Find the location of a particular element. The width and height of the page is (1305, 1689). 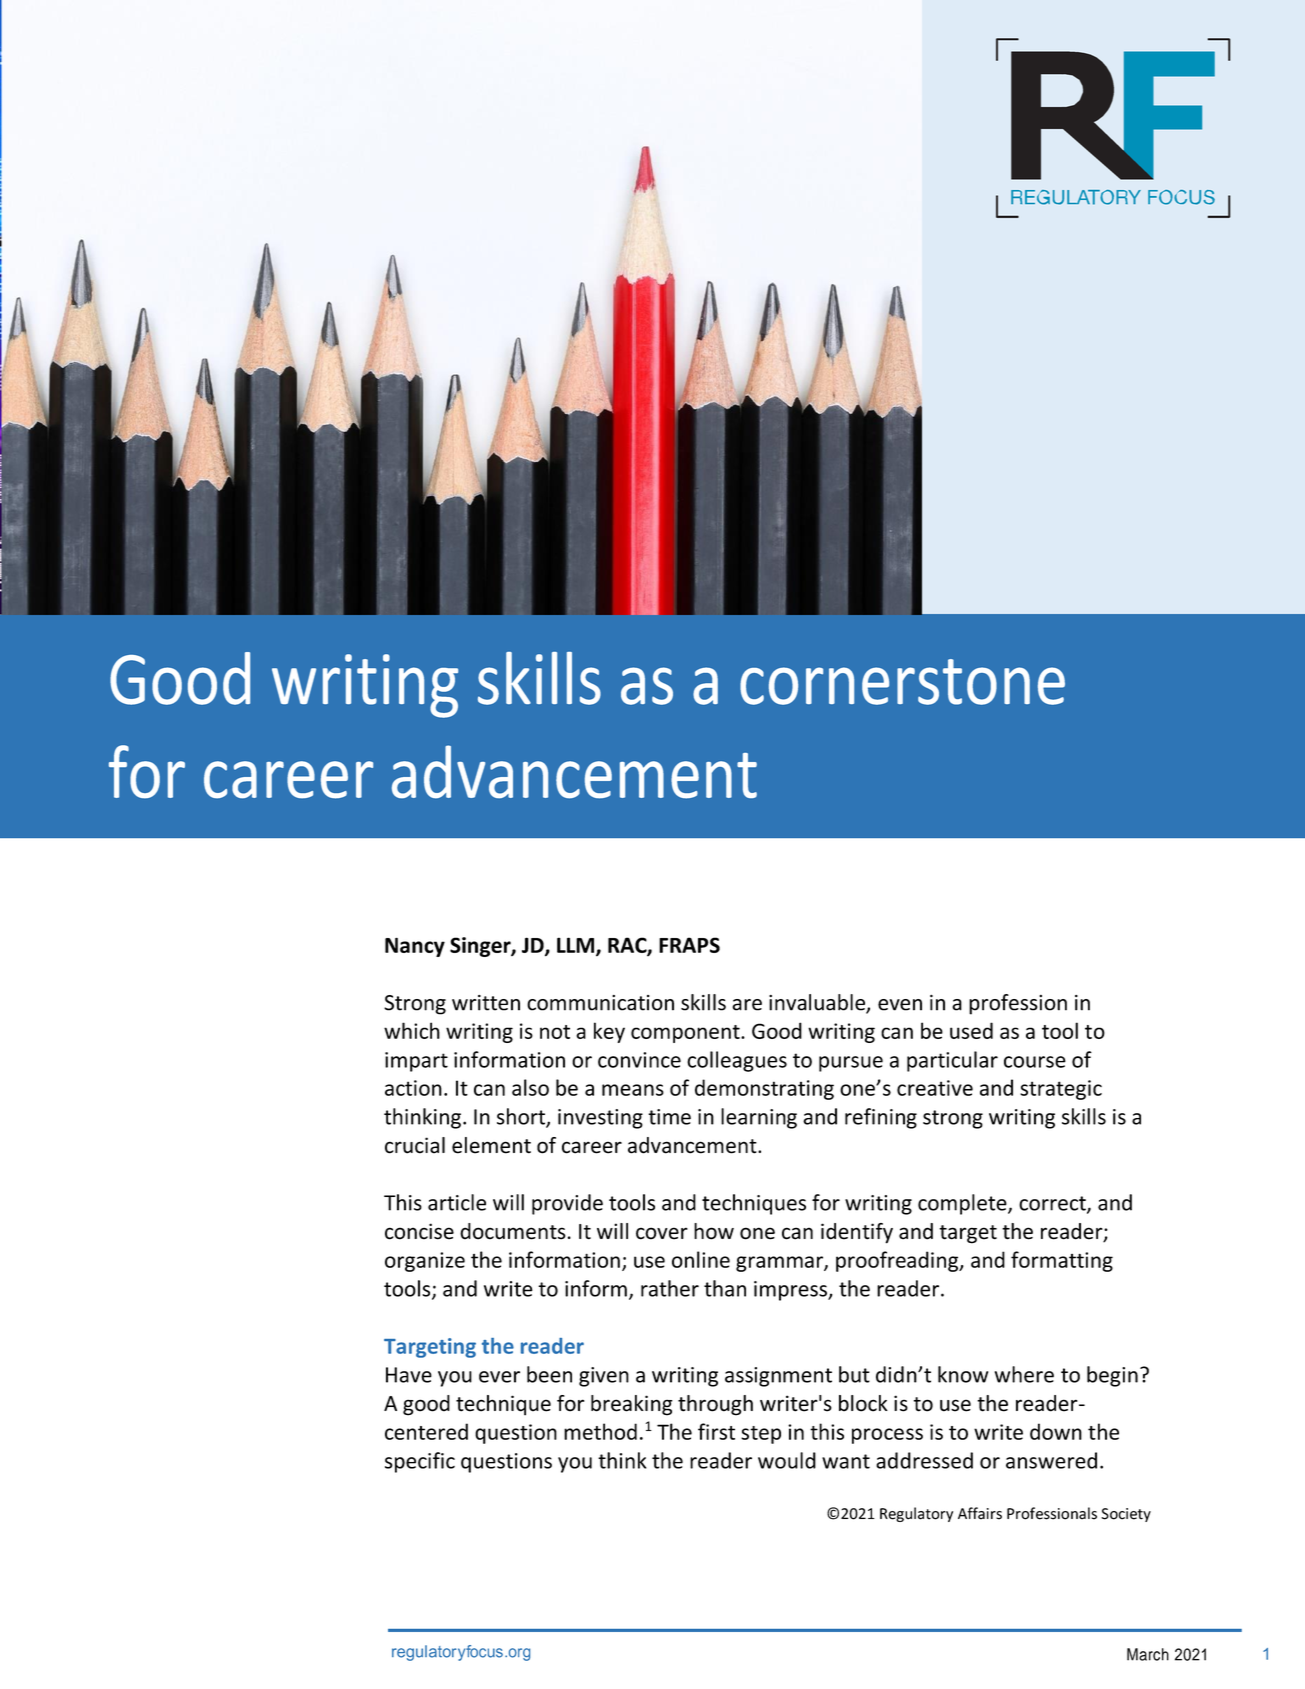

Regulatory is located at coordinates (916, 1514).
